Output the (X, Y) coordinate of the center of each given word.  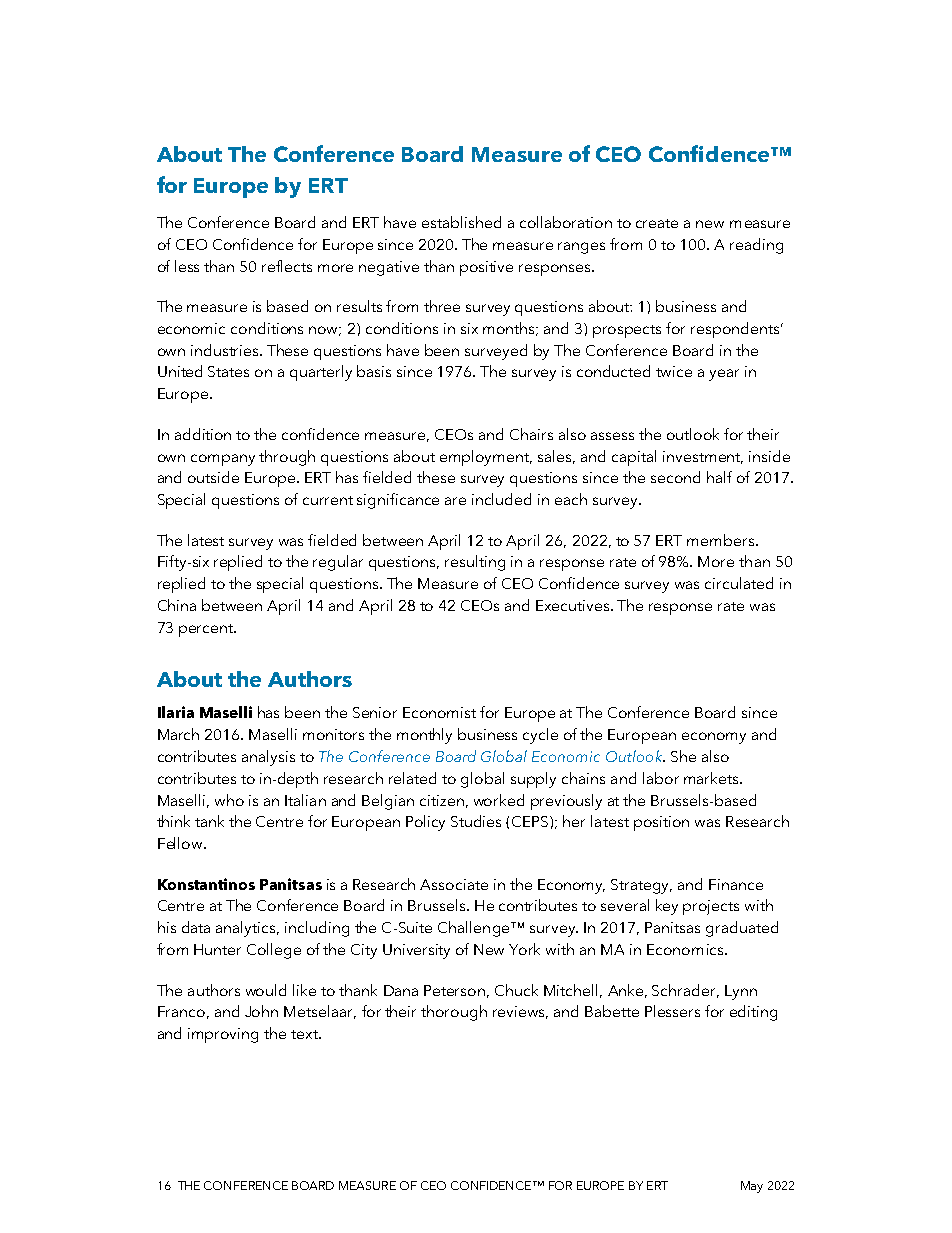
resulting (475, 563)
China (177, 605)
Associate (454, 884)
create (657, 223)
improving (223, 1035)
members (722, 540)
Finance (736, 884)
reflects (287, 266)
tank (209, 821)
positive (486, 268)
